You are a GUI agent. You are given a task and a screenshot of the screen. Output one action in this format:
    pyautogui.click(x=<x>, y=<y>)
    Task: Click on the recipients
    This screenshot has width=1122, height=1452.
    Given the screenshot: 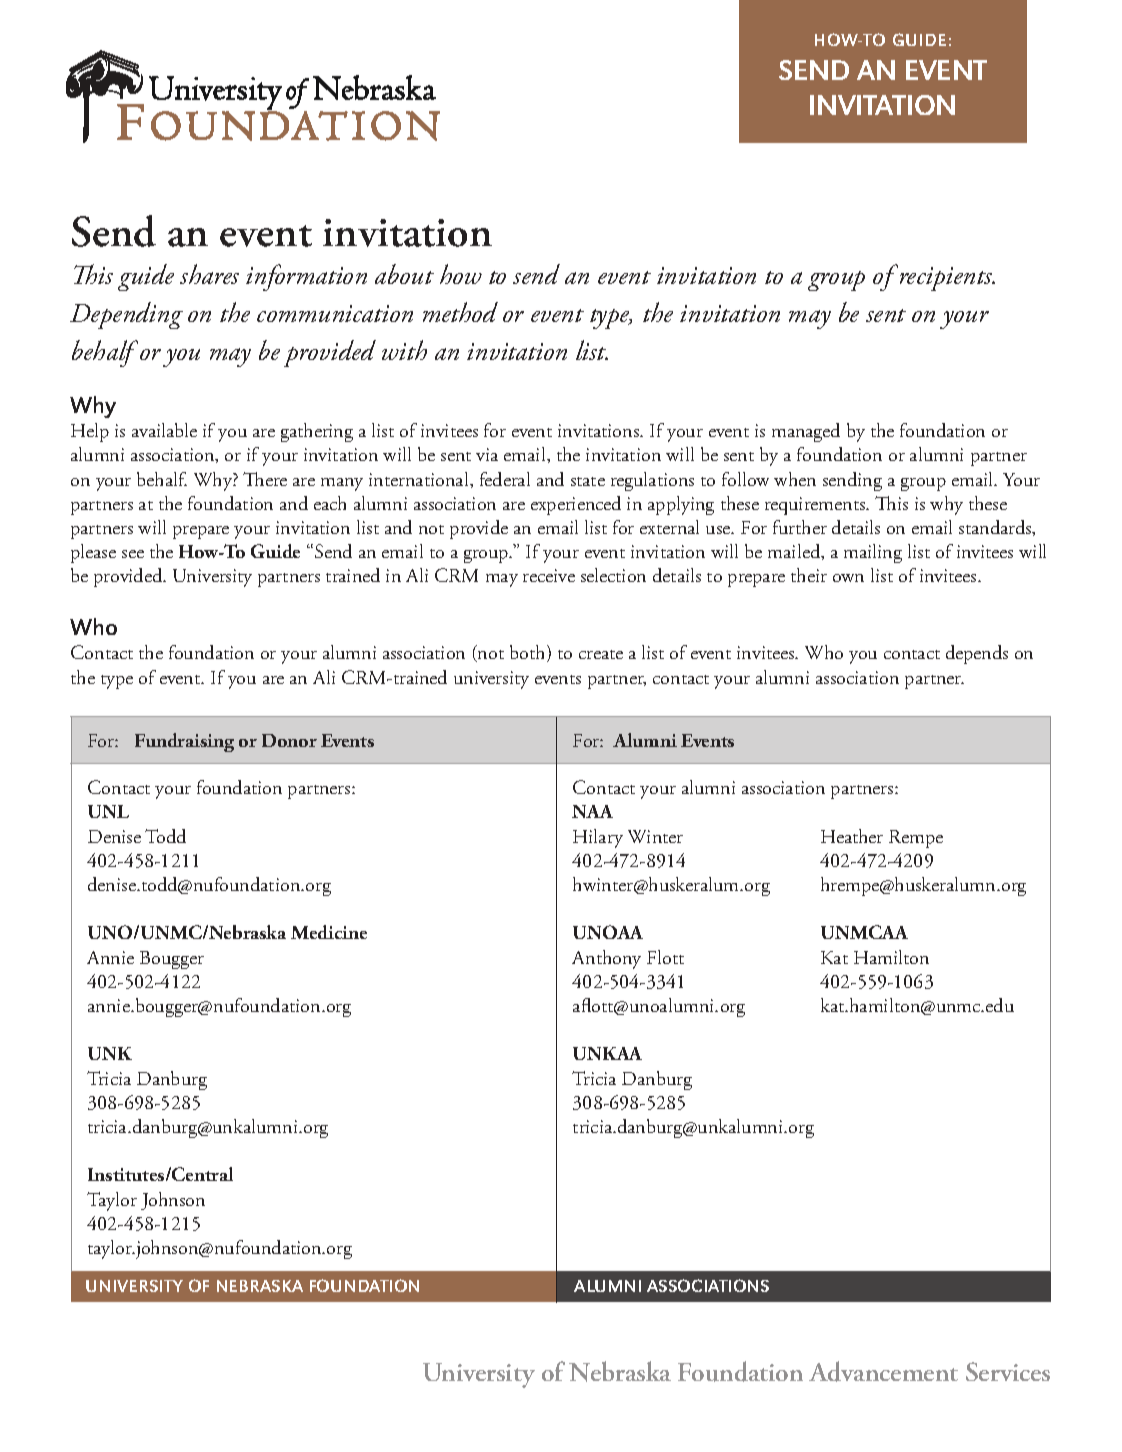 What is the action you would take?
    pyautogui.click(x=946, y=278)
